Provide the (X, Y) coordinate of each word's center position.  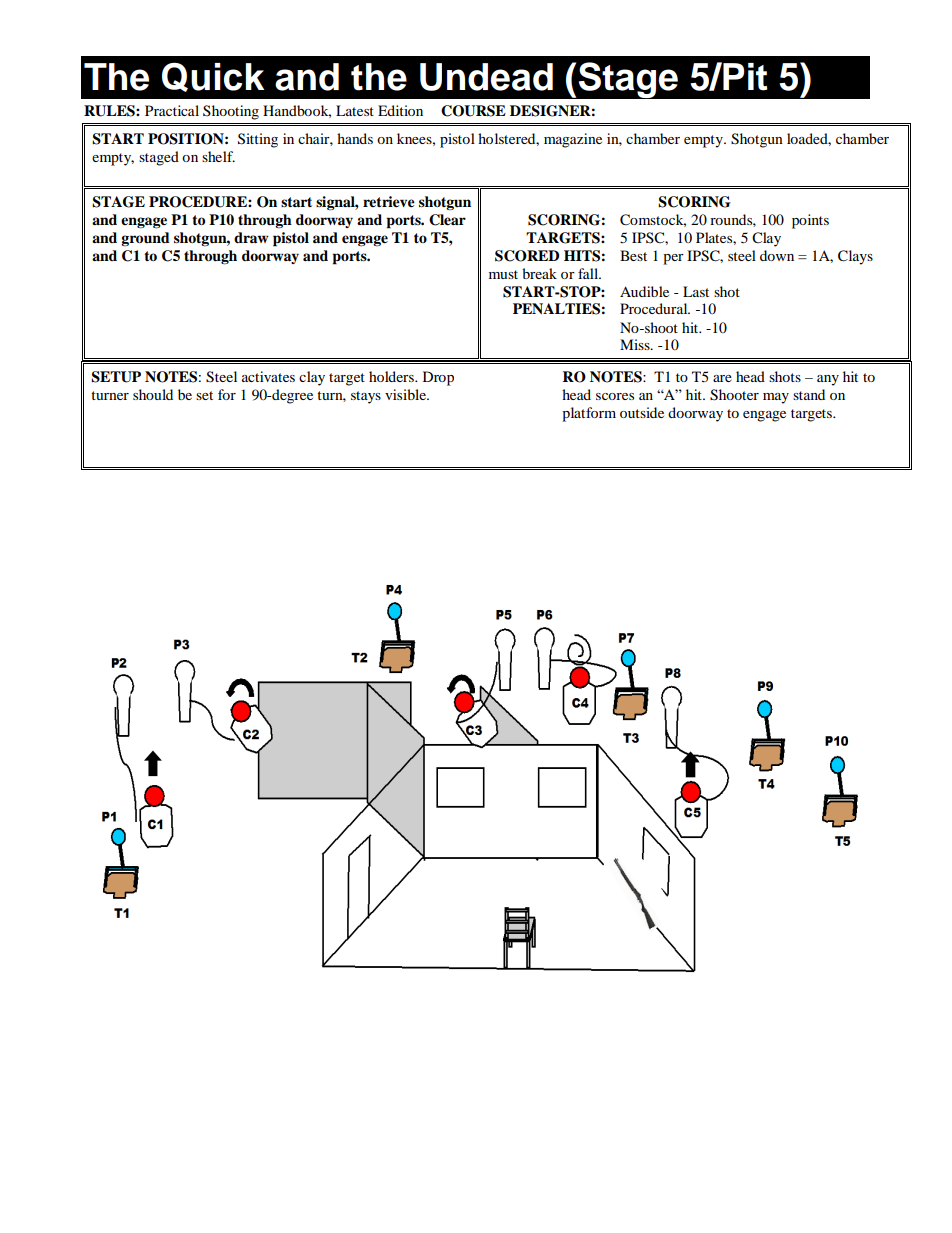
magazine (573, 140)
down (777, 255)
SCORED (527, 256)
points (810, 221)
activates (268, 376)
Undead (486, 77)
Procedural (655, 308)
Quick (213, 77)
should (153, 394)
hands (355, 138)
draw (251, 237)
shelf (218, 156)
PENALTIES (556, 309)
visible (406, 394)
